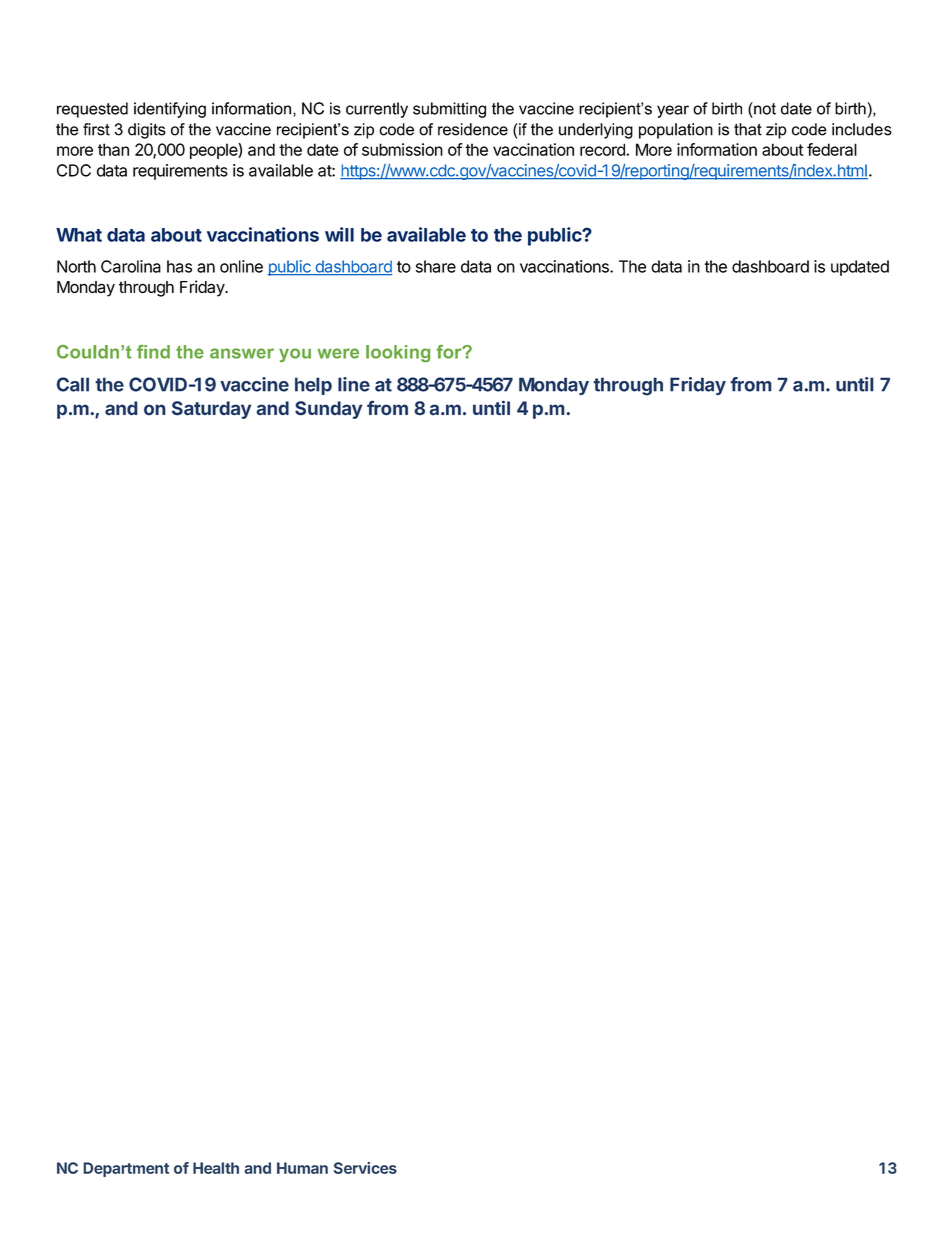 This document has height=1233, width=952. I want to click on looking, so click(398, 353).
